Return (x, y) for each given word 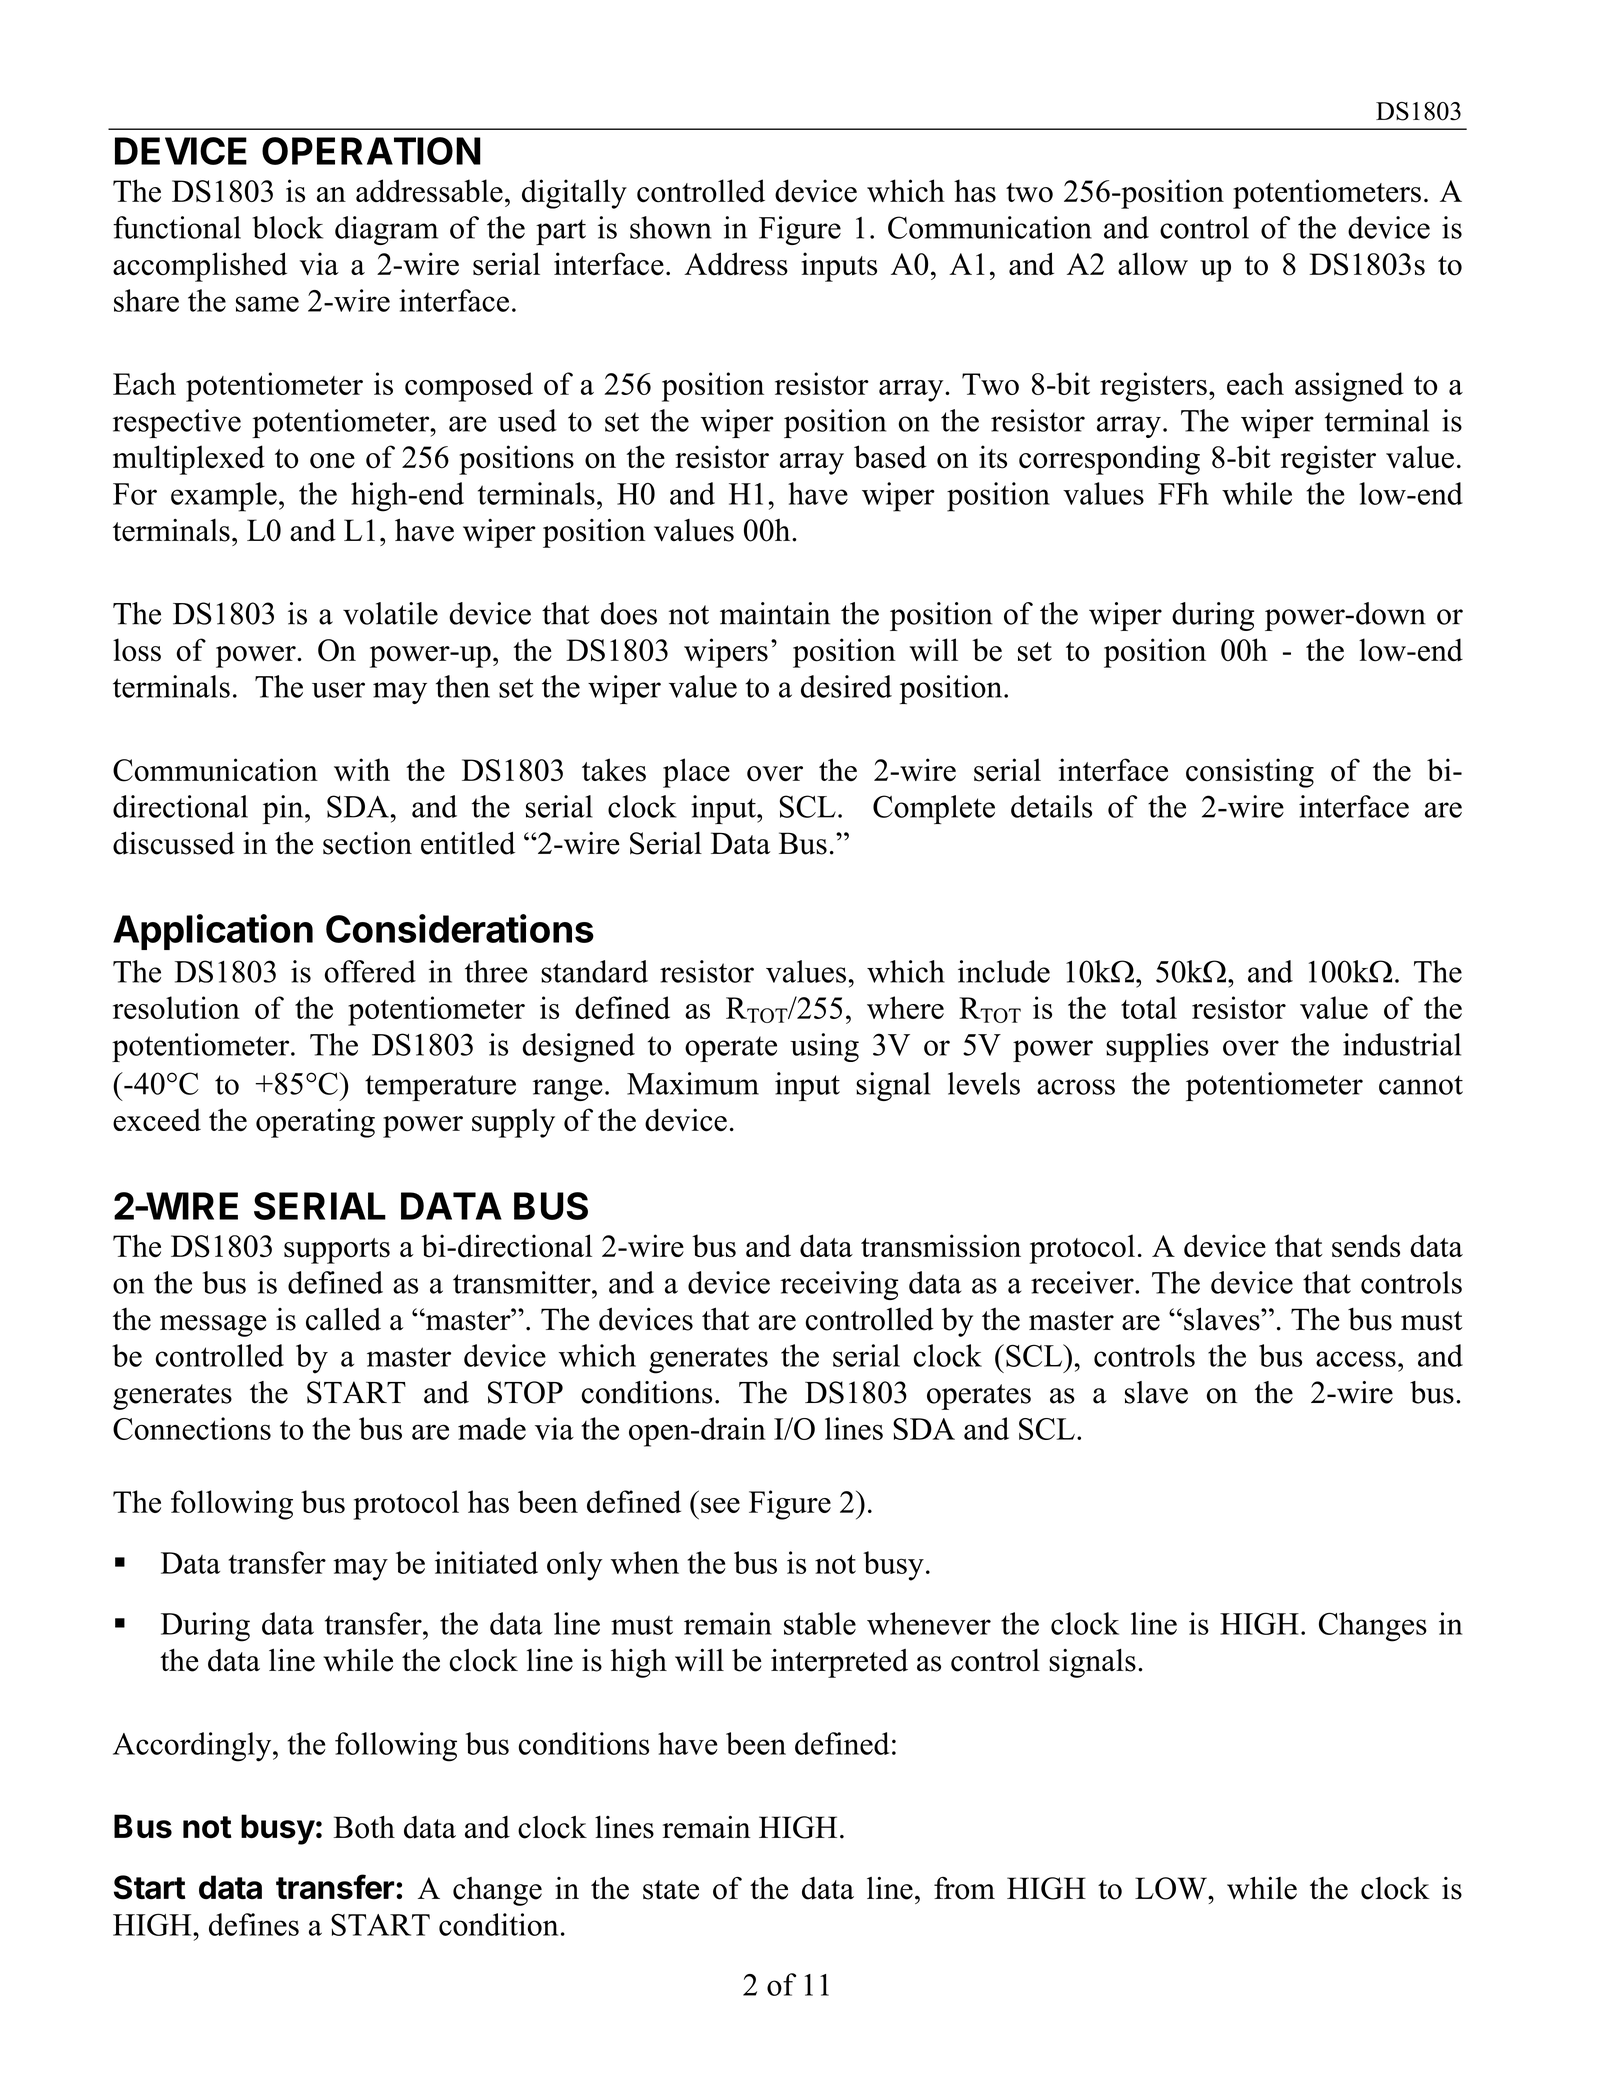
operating (315, 1123)
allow (1153, 264)
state (671, 1890)
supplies (1157, 1047)
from (964, 1888)
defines (254, 1924)
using (824, 1047)
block (287, 227)
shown (671, 227)
